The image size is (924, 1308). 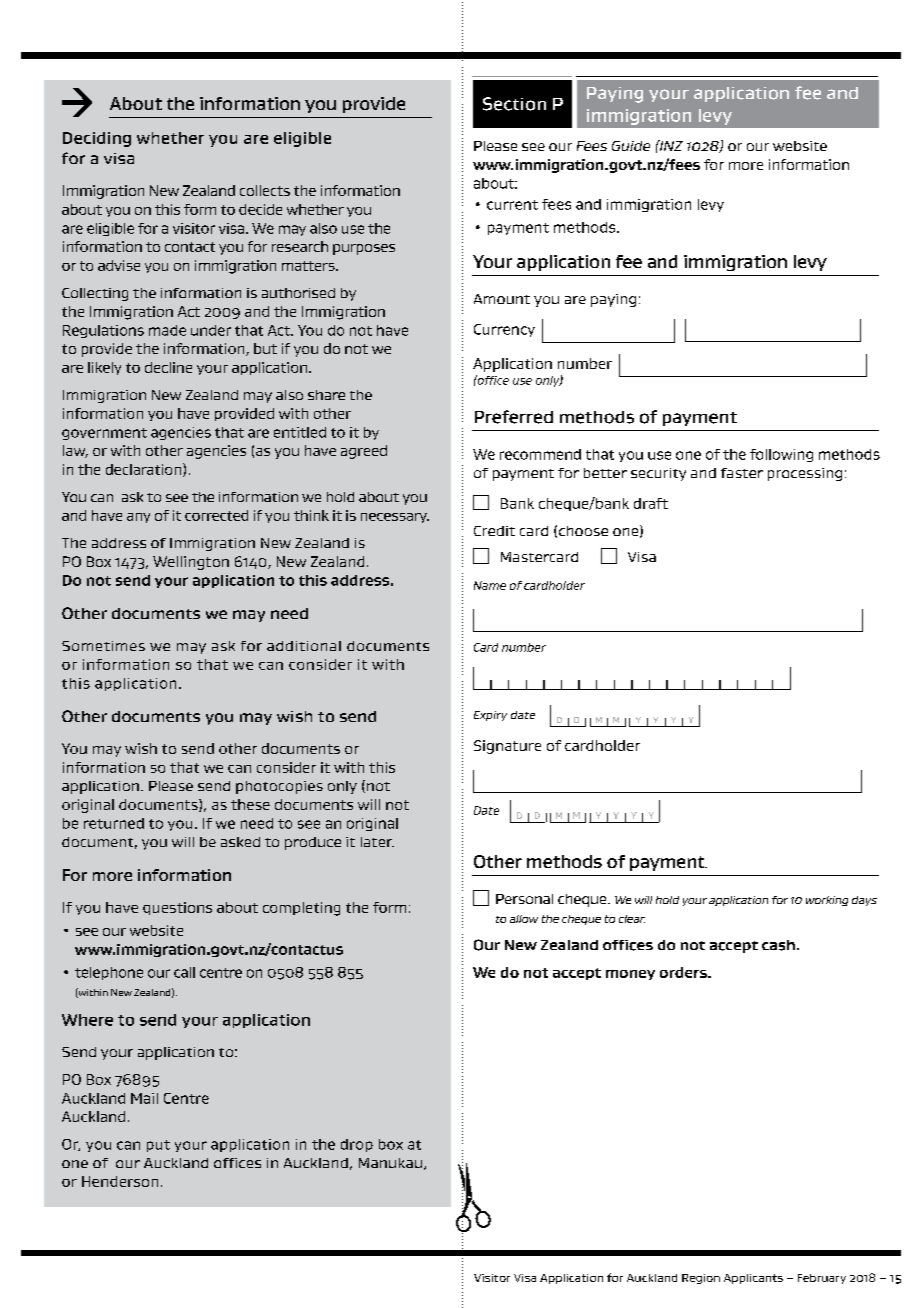 What do you see at coordinates (97, 139) in the screenshot?
I see `Deciding` at bounding box center [97, 139].
